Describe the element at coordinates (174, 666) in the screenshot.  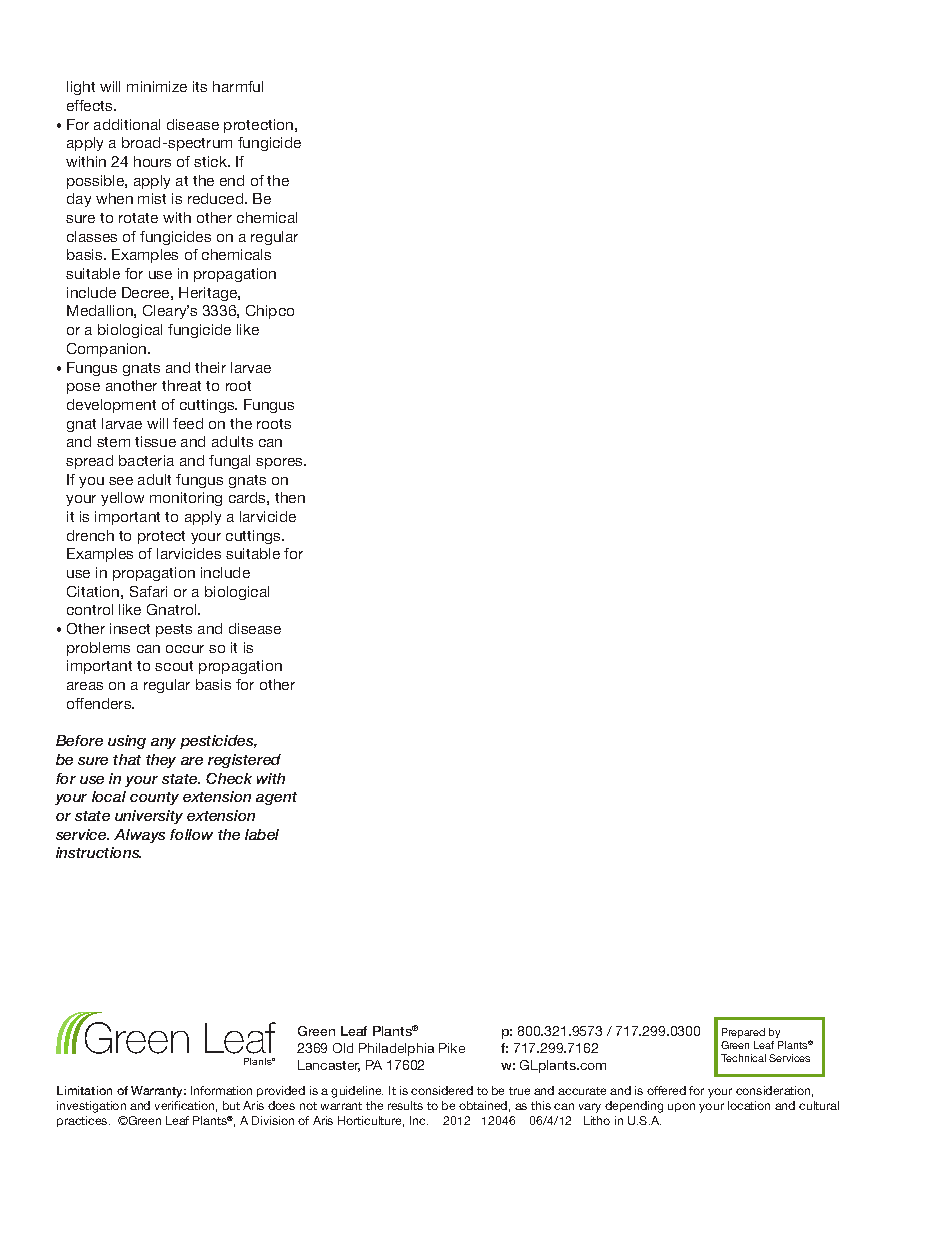
I see `scout` at that location.
